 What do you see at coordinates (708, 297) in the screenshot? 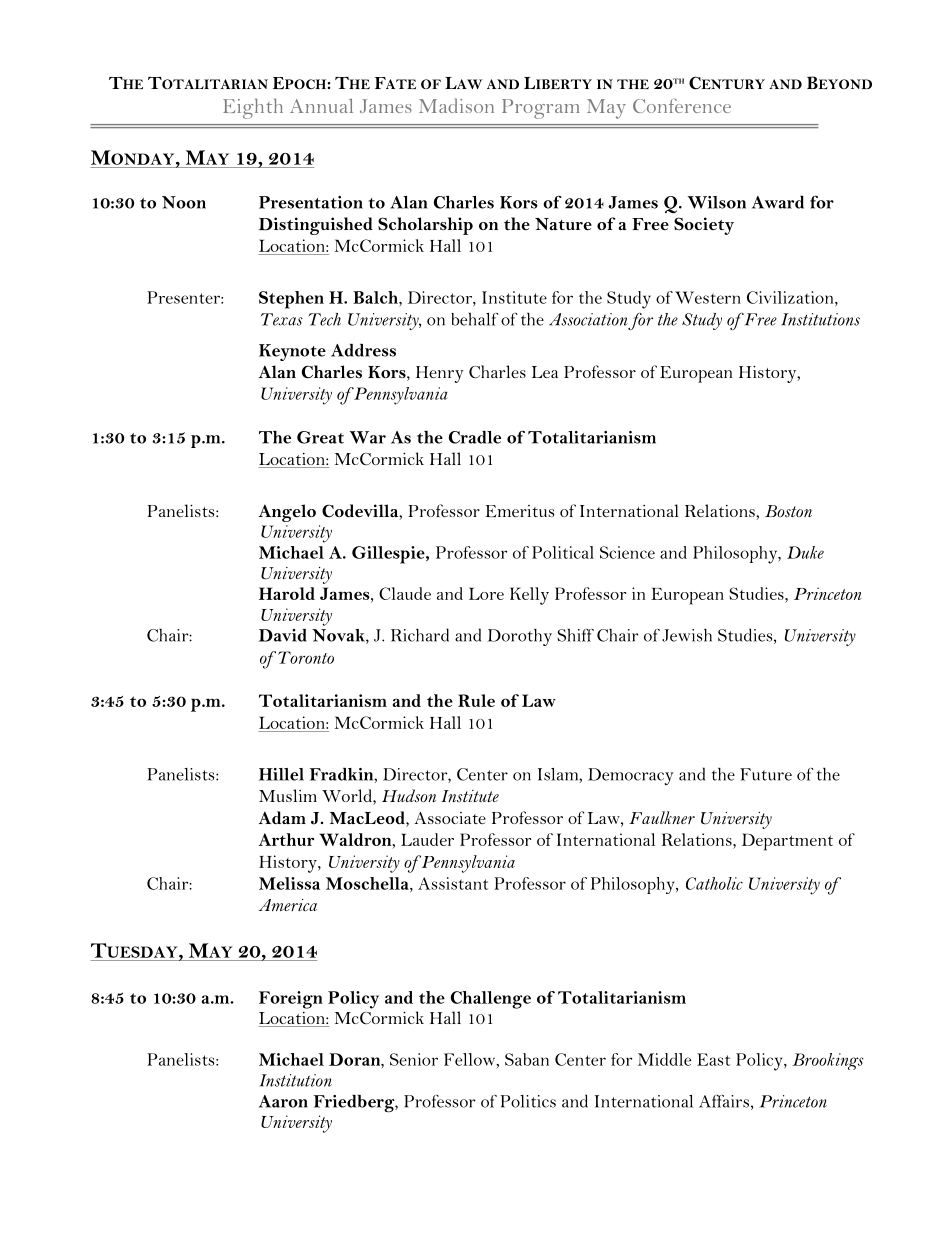
I see `Western` at bounding box center [708, 297].
